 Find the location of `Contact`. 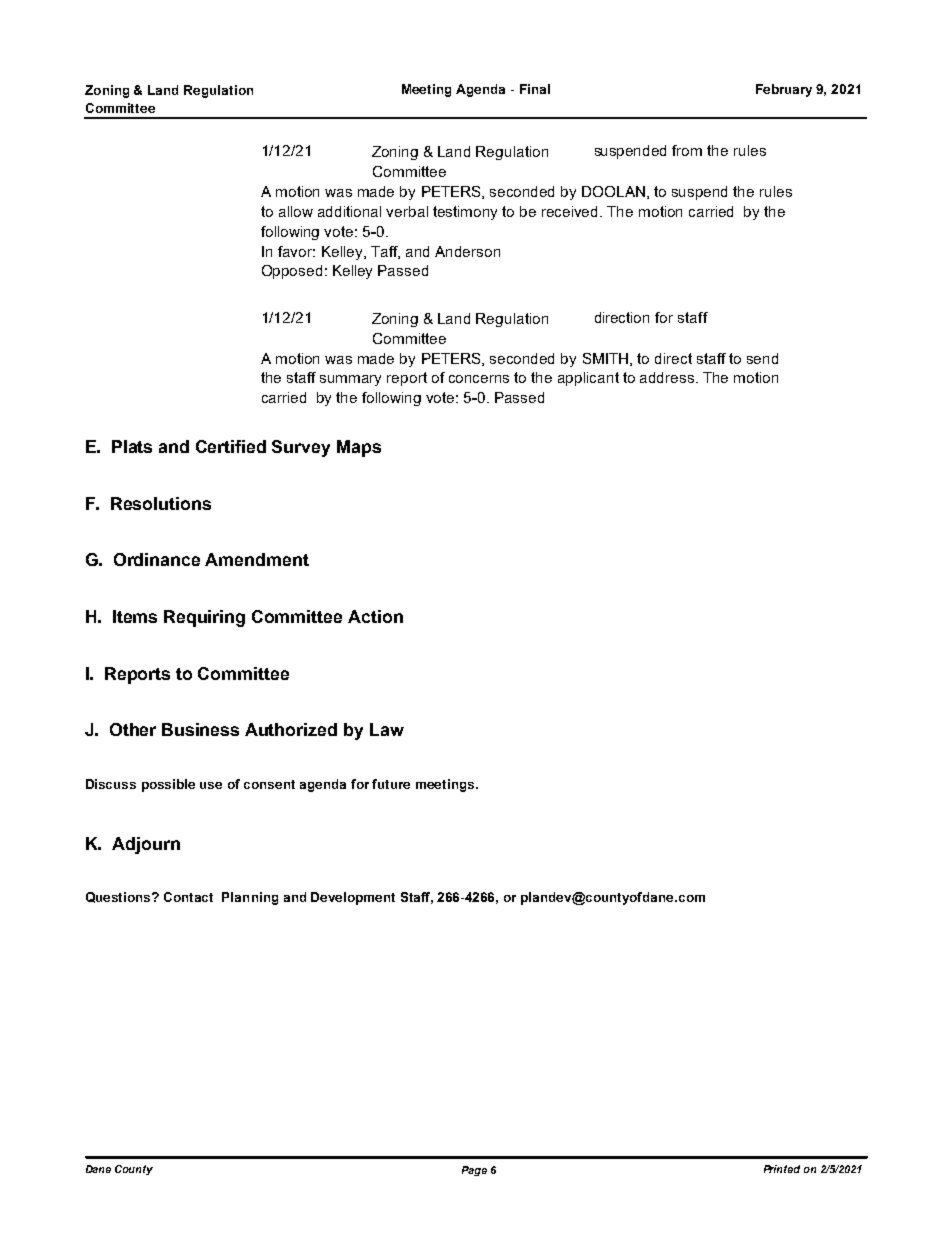

Contact is located at coordinates (188, 897).
